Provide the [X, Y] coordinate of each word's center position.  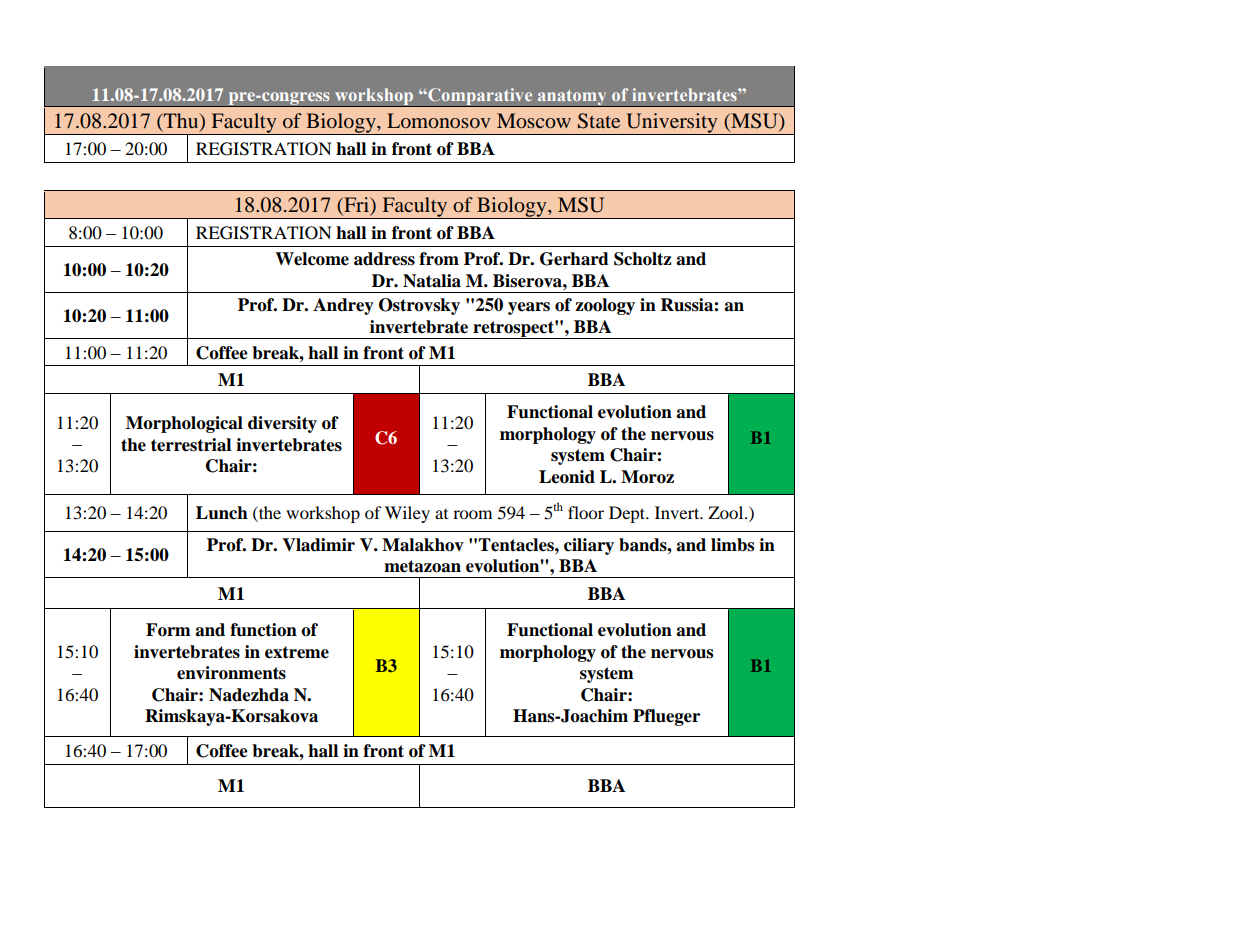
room [472, 514]
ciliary [589, 546]
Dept [628, 514]
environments [231, 673]
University [672, 124]
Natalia [432, 281]
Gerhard [574, 259]
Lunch [222, 513]
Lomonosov [438, 120]
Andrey [343, 306]
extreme [297, 652]
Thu [181, 122]
